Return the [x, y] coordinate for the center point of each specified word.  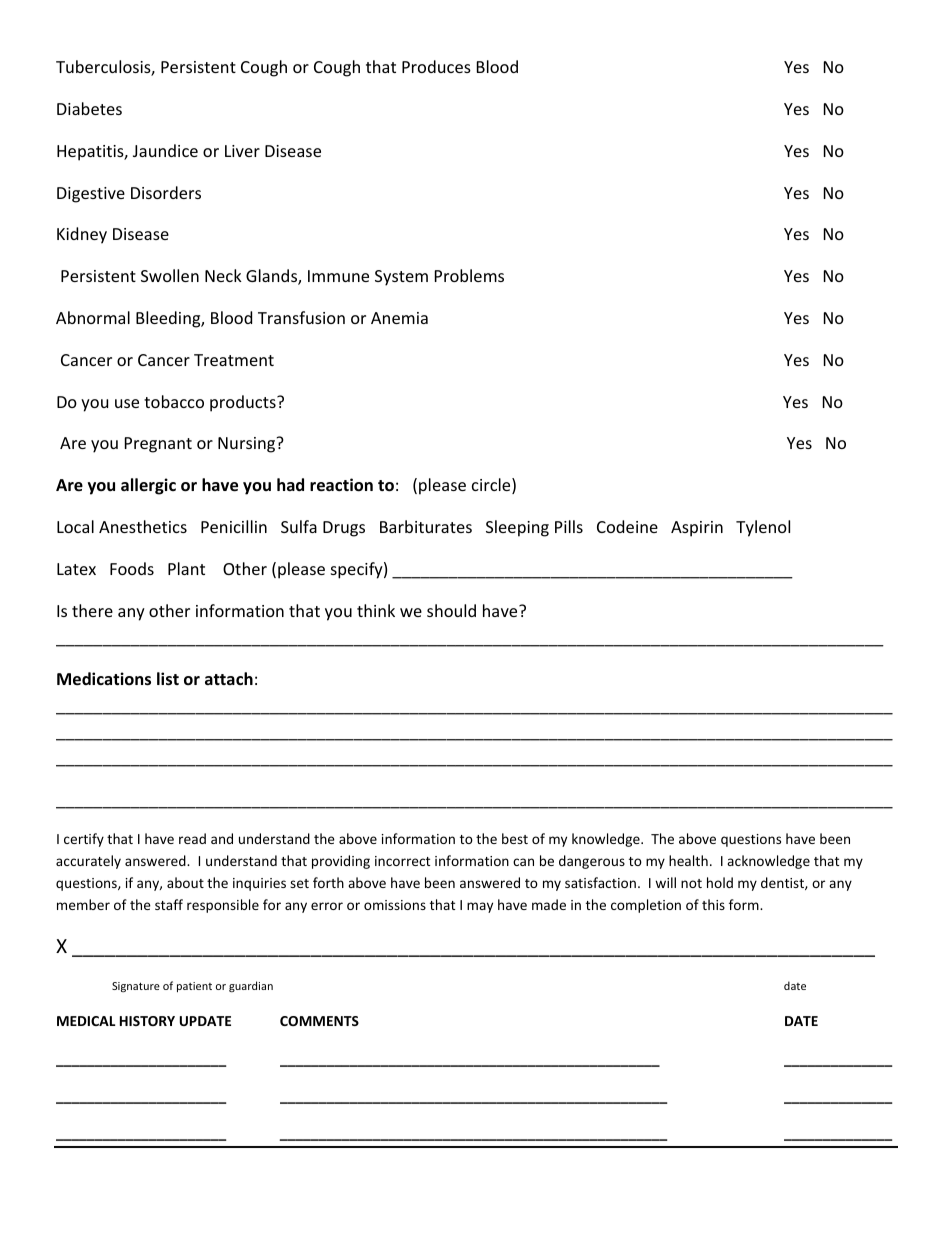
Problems [469, 275]
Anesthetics [143, 526]
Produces [436, 66]
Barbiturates [426, 526]
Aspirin [697, 529]
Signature [136, 987]
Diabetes [89, 108]
